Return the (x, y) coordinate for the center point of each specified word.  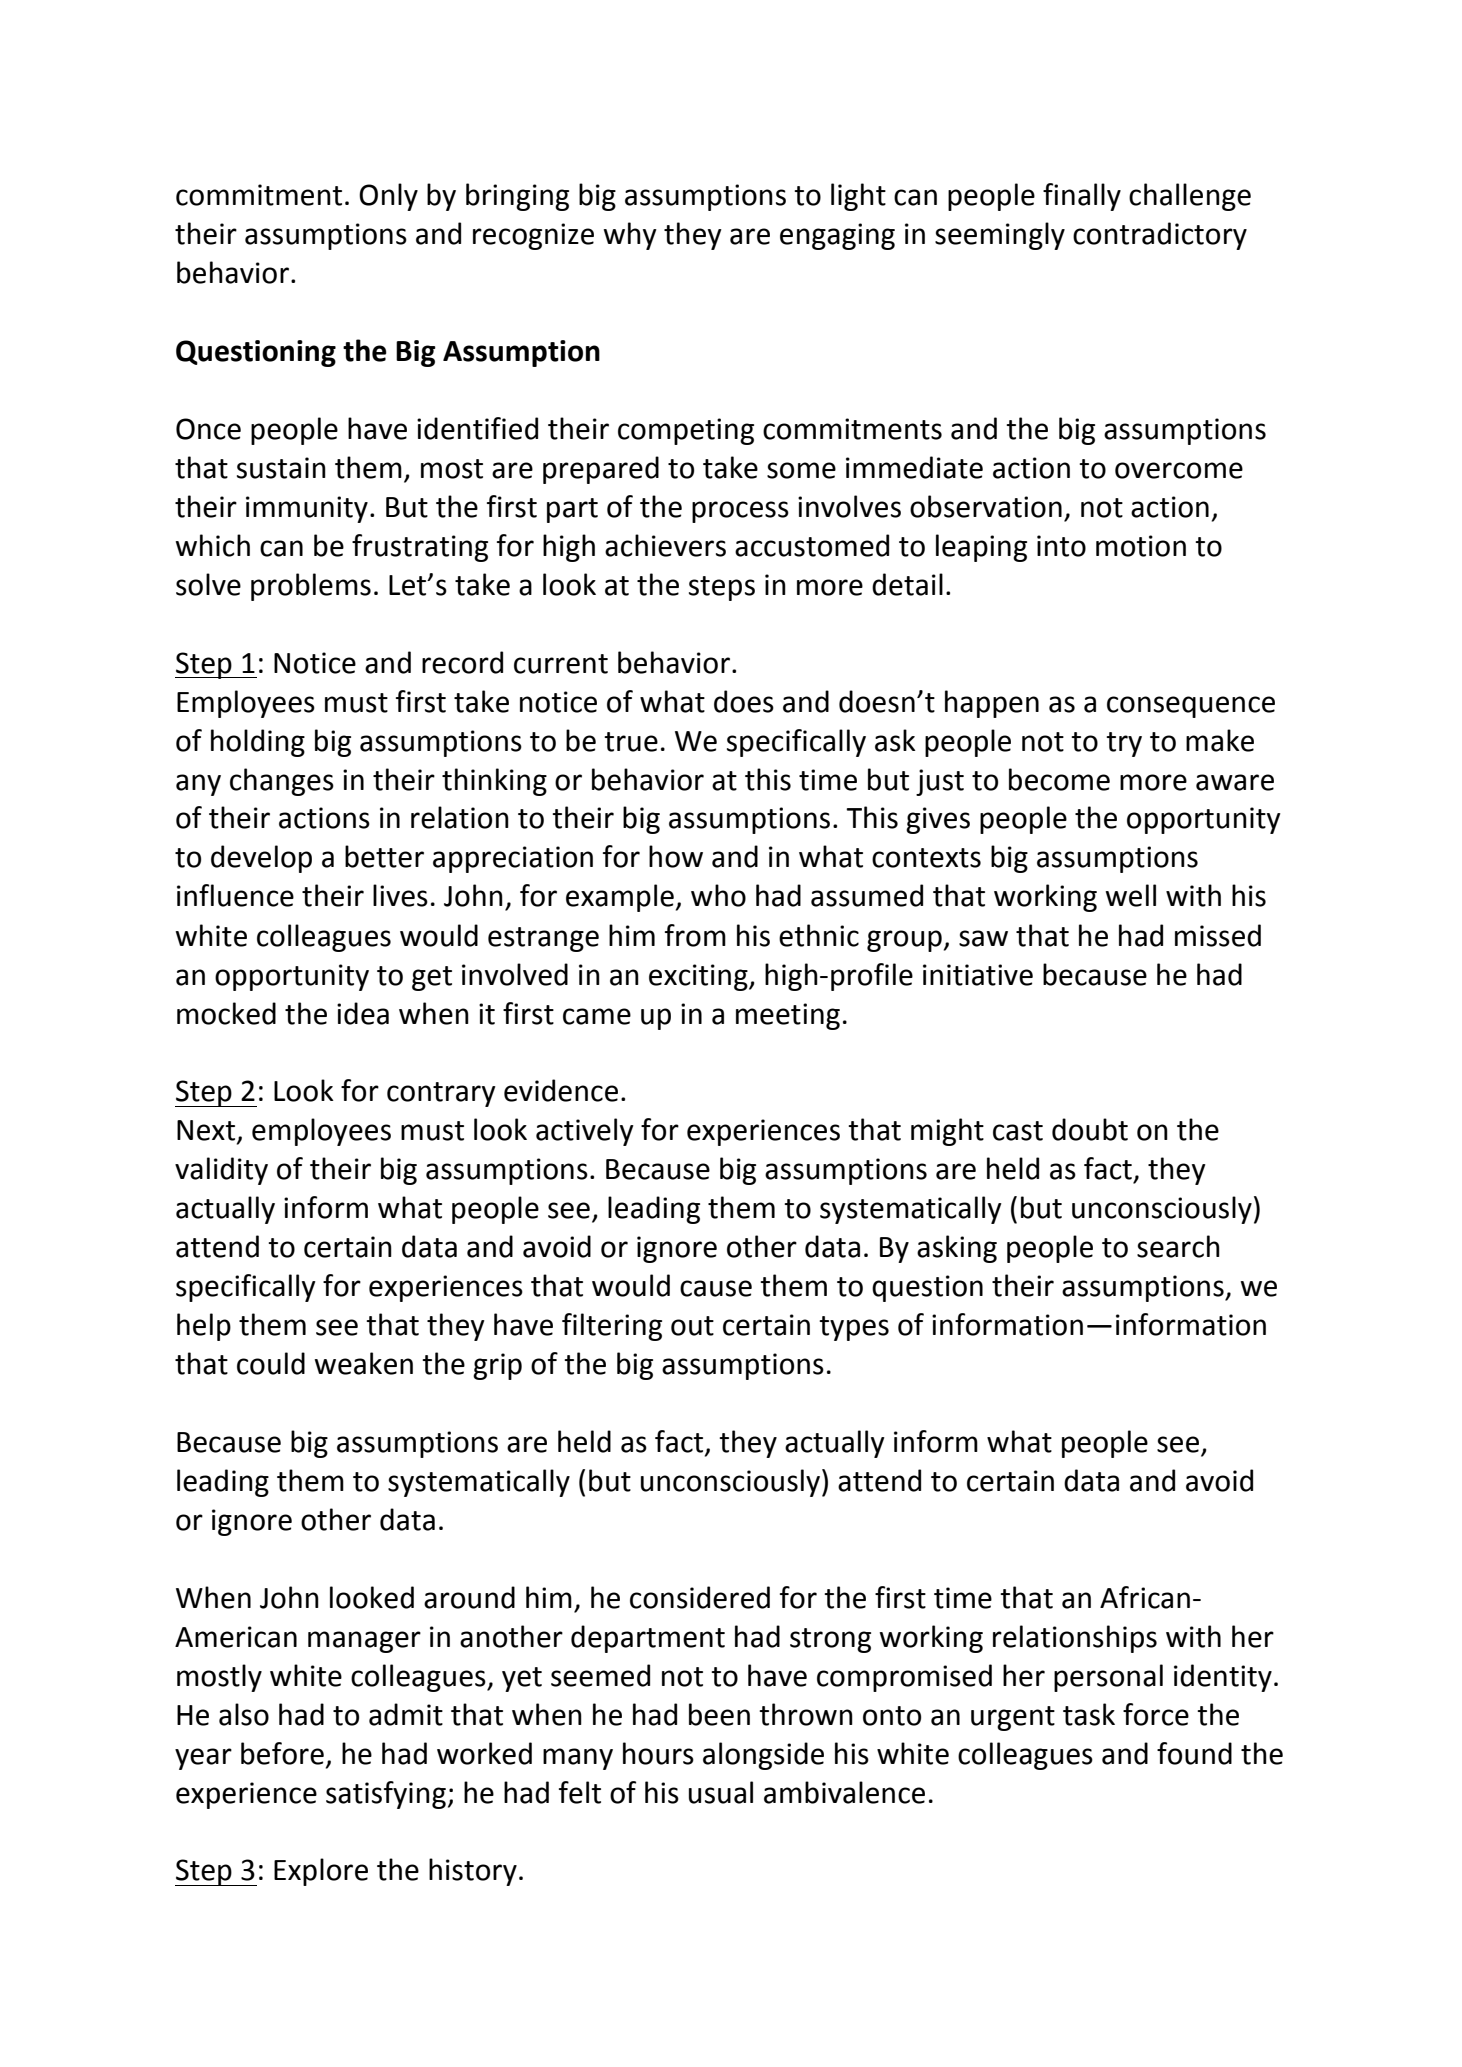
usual (721, 1792)
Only (388, 197)
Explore (321, 1872)
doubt (1090, 1129)
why (630, 236)
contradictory (1160, 236)
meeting (788, 1016)
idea (363, 1013)
